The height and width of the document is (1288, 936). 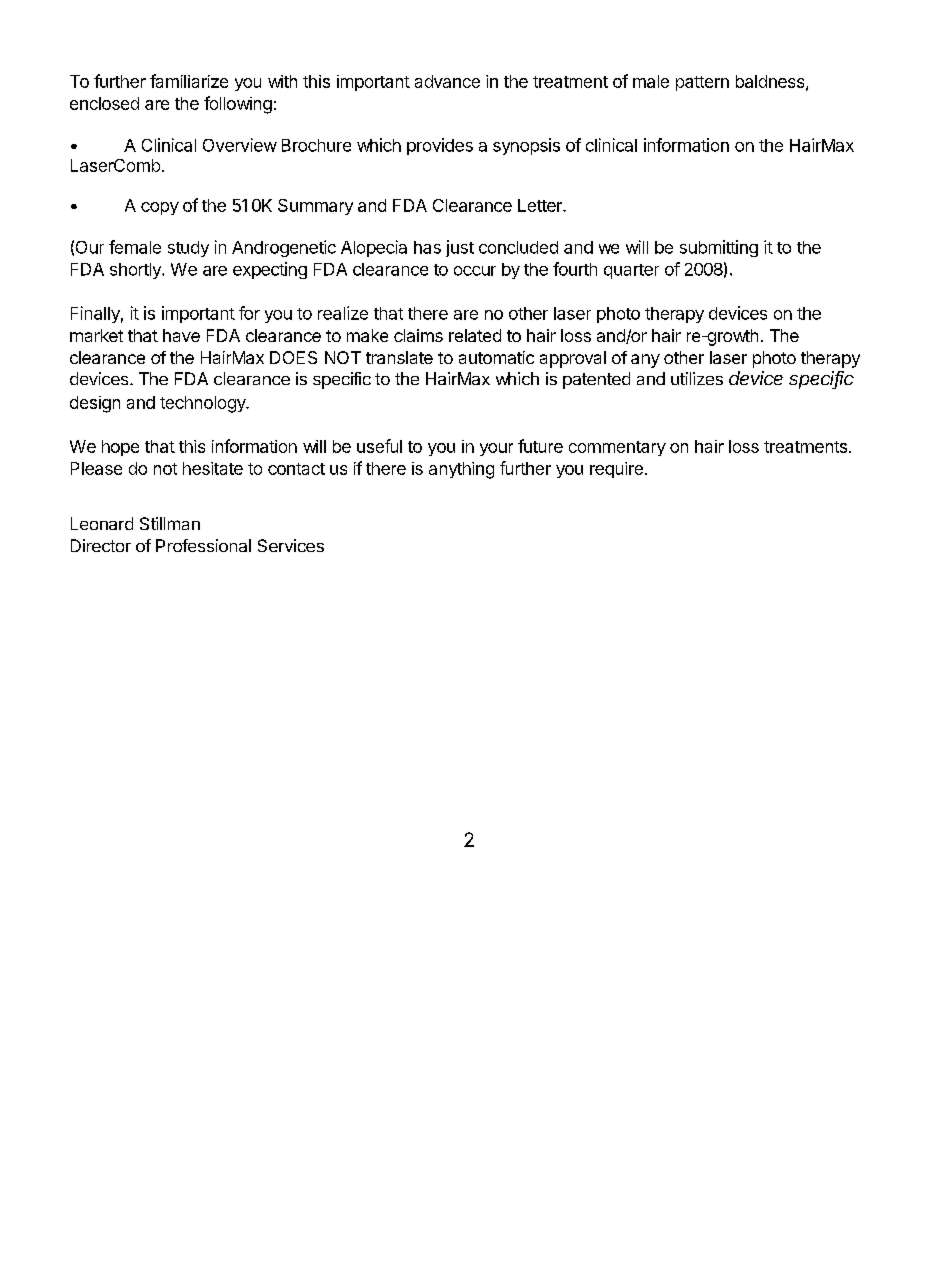 What do you see at coordinates (160, 208) in the document?
I see `copy` at bounding box center [160, 208].
